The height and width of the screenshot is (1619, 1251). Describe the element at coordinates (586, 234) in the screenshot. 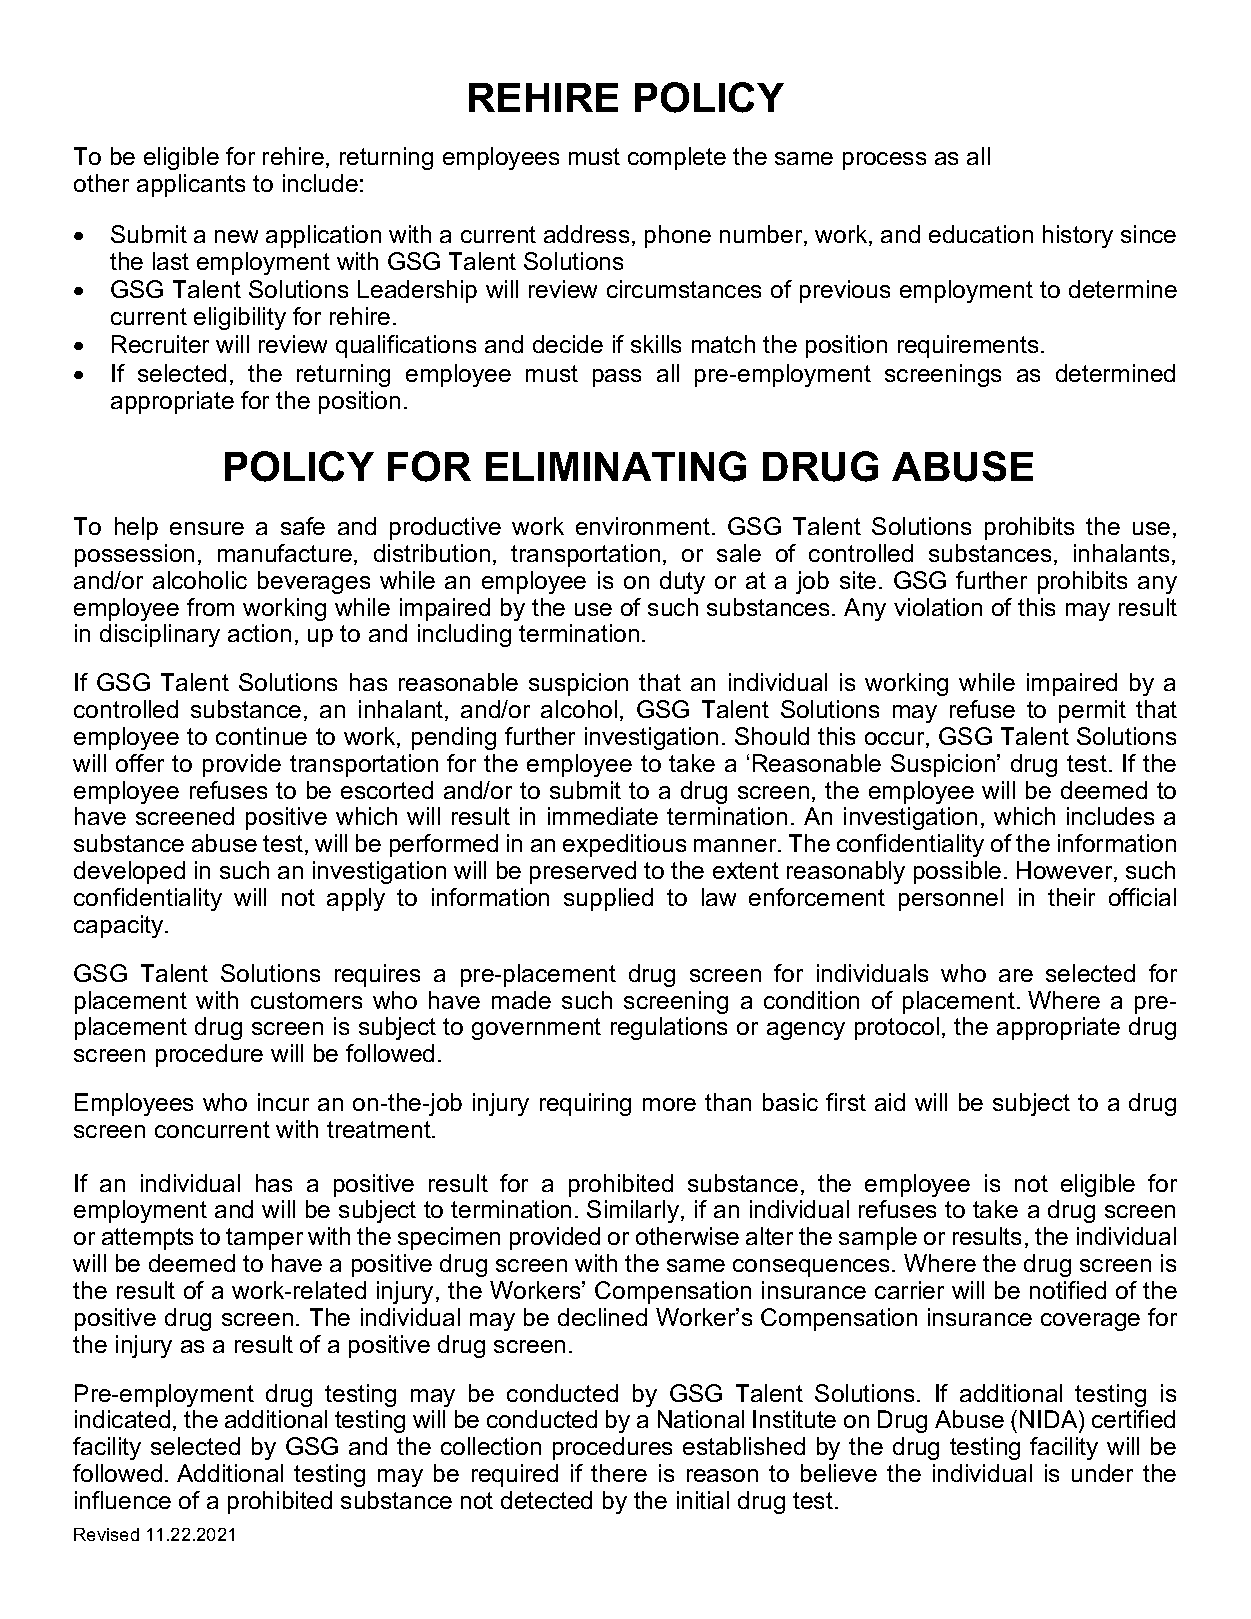

I see `address` at that location.
